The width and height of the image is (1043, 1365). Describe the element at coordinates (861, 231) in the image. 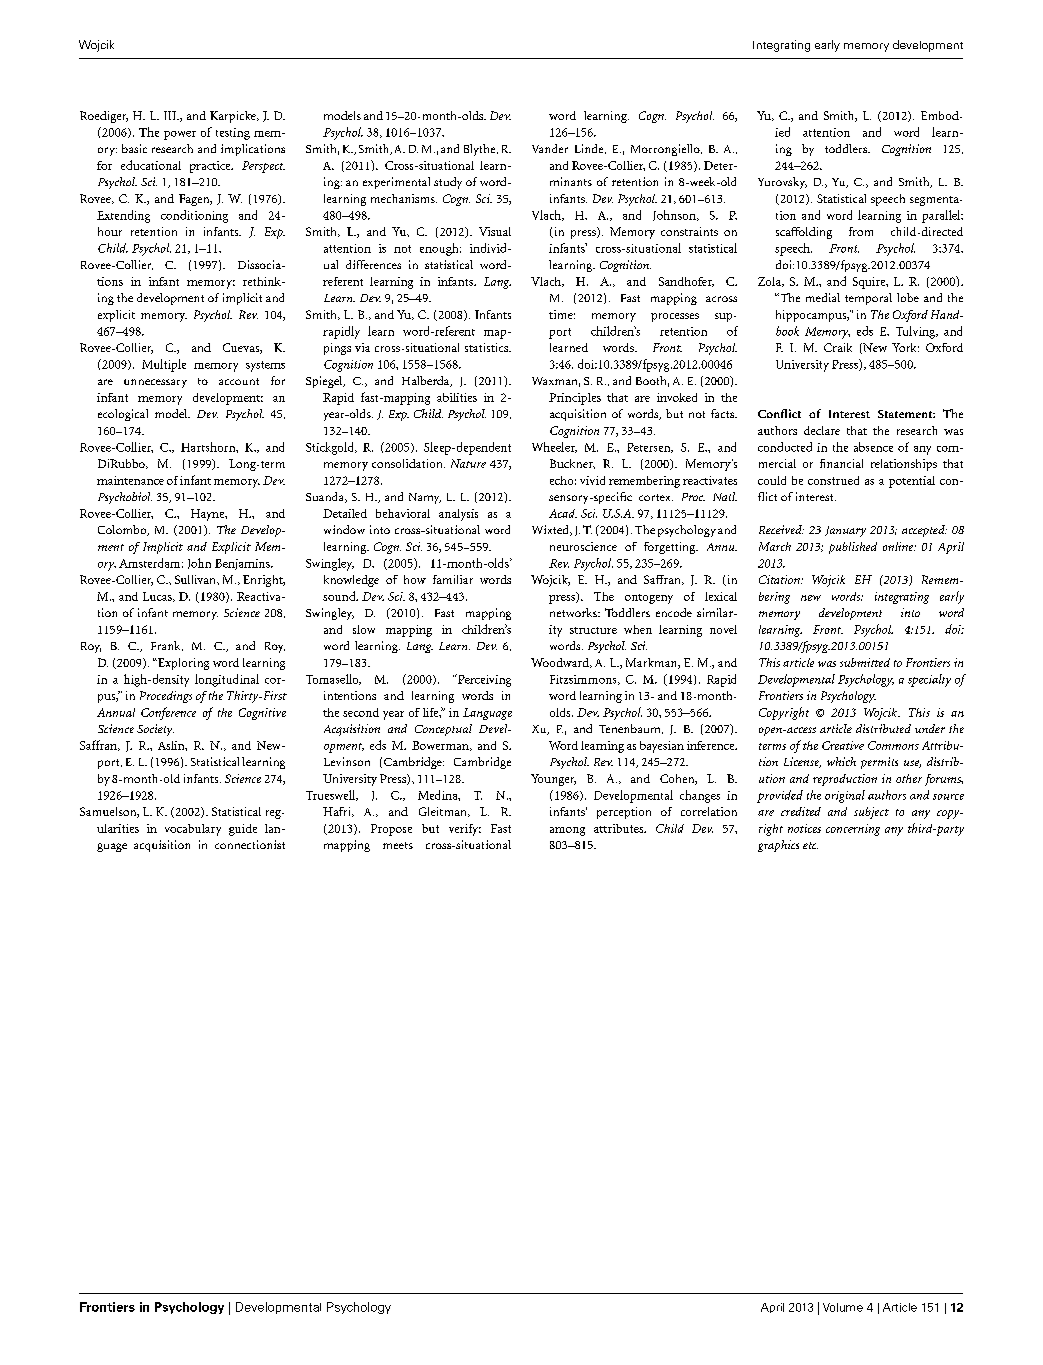

I see `from` at that location.
